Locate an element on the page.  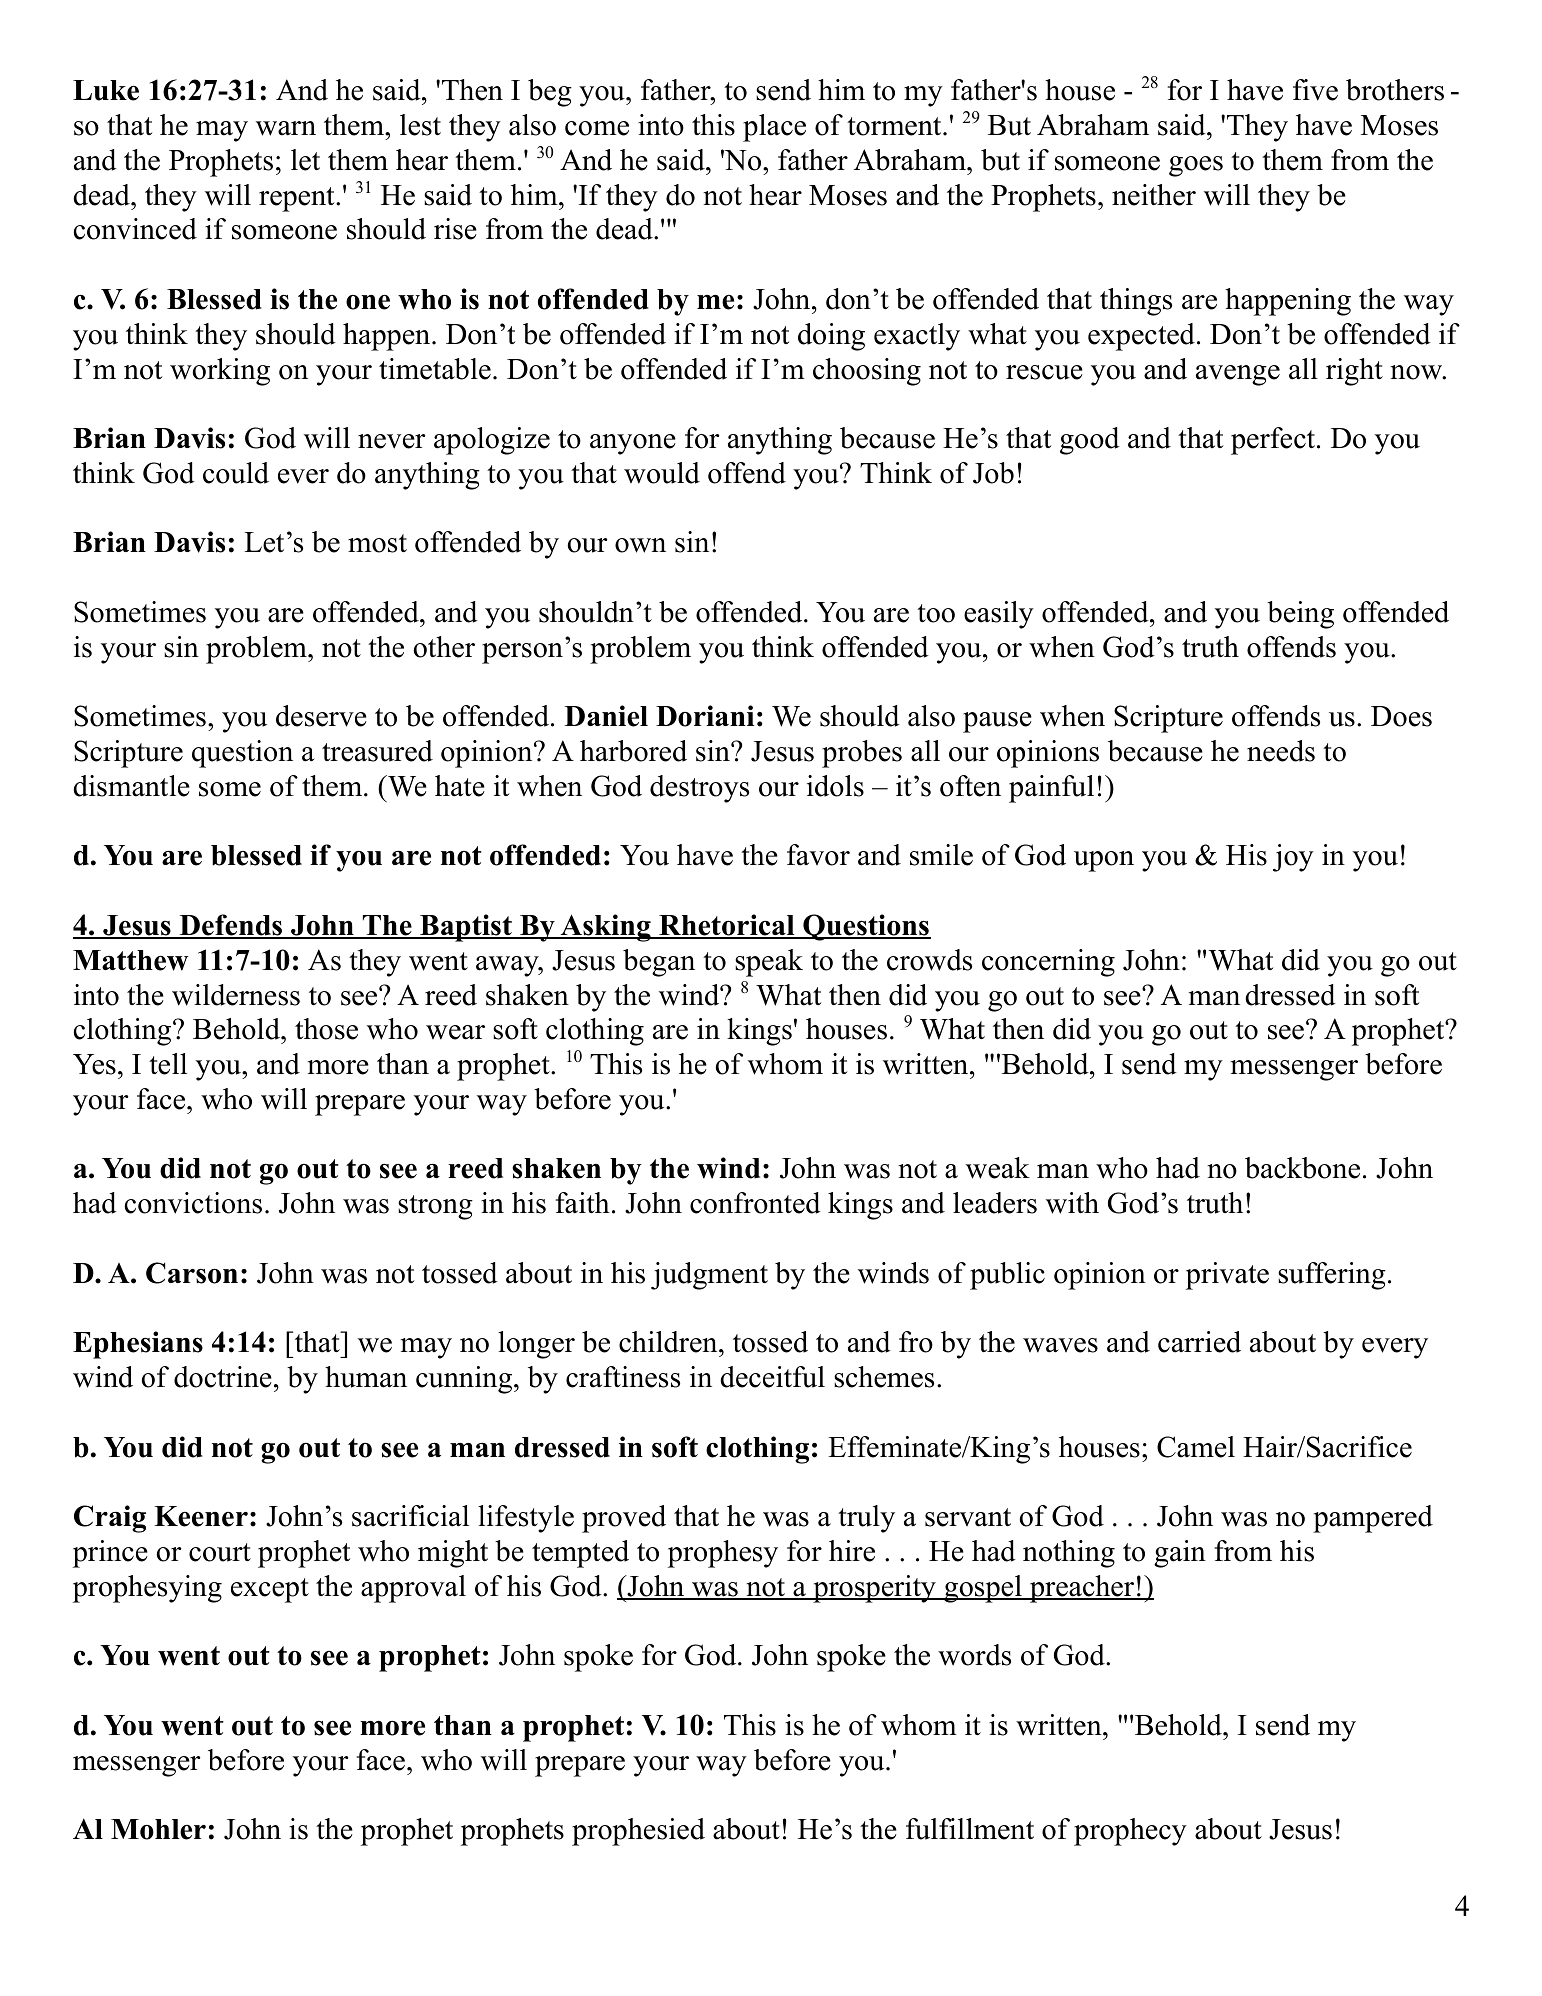
prophesied is located at coordinates (638, 1832).
